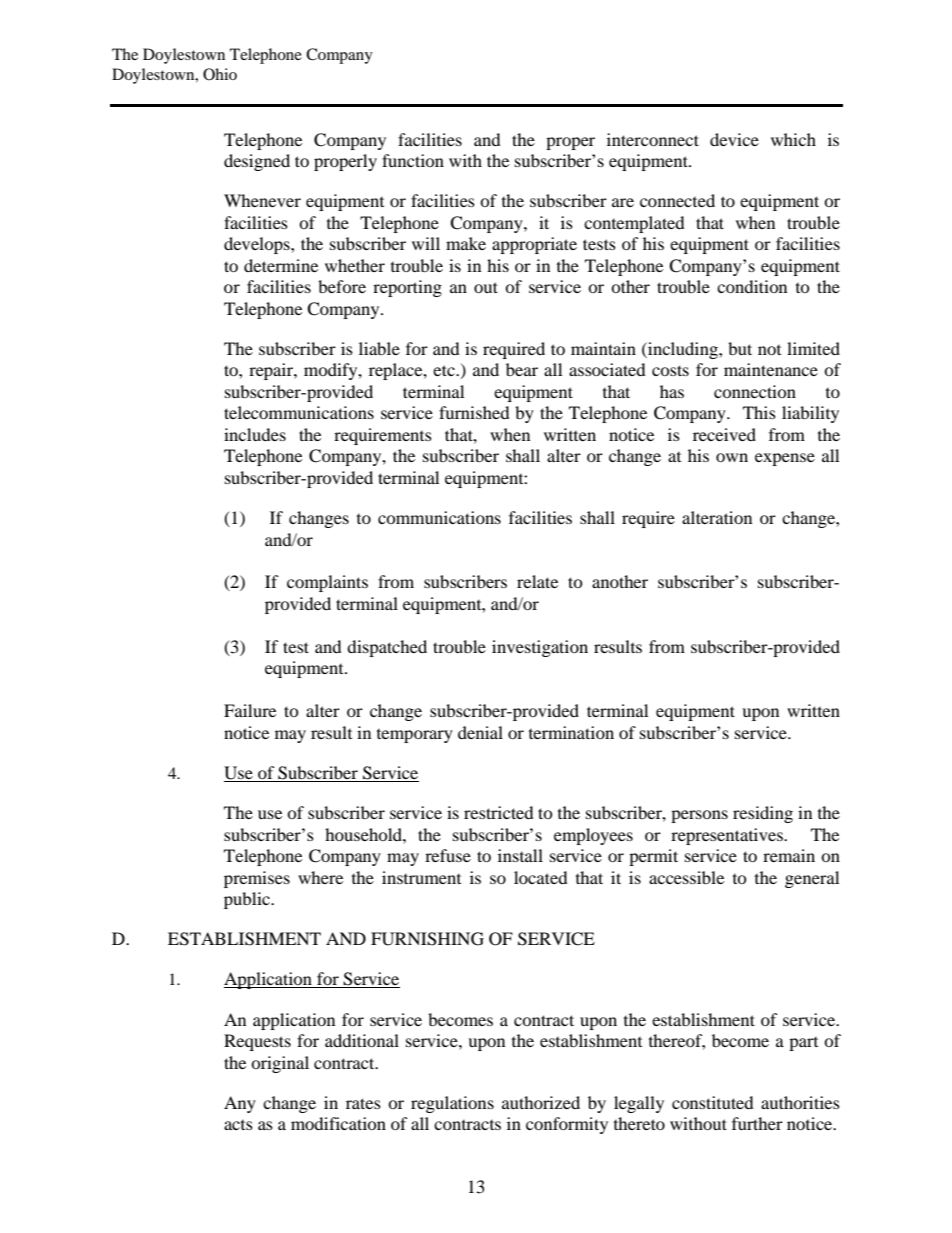  I want to click on bear, so click(522, 369).
